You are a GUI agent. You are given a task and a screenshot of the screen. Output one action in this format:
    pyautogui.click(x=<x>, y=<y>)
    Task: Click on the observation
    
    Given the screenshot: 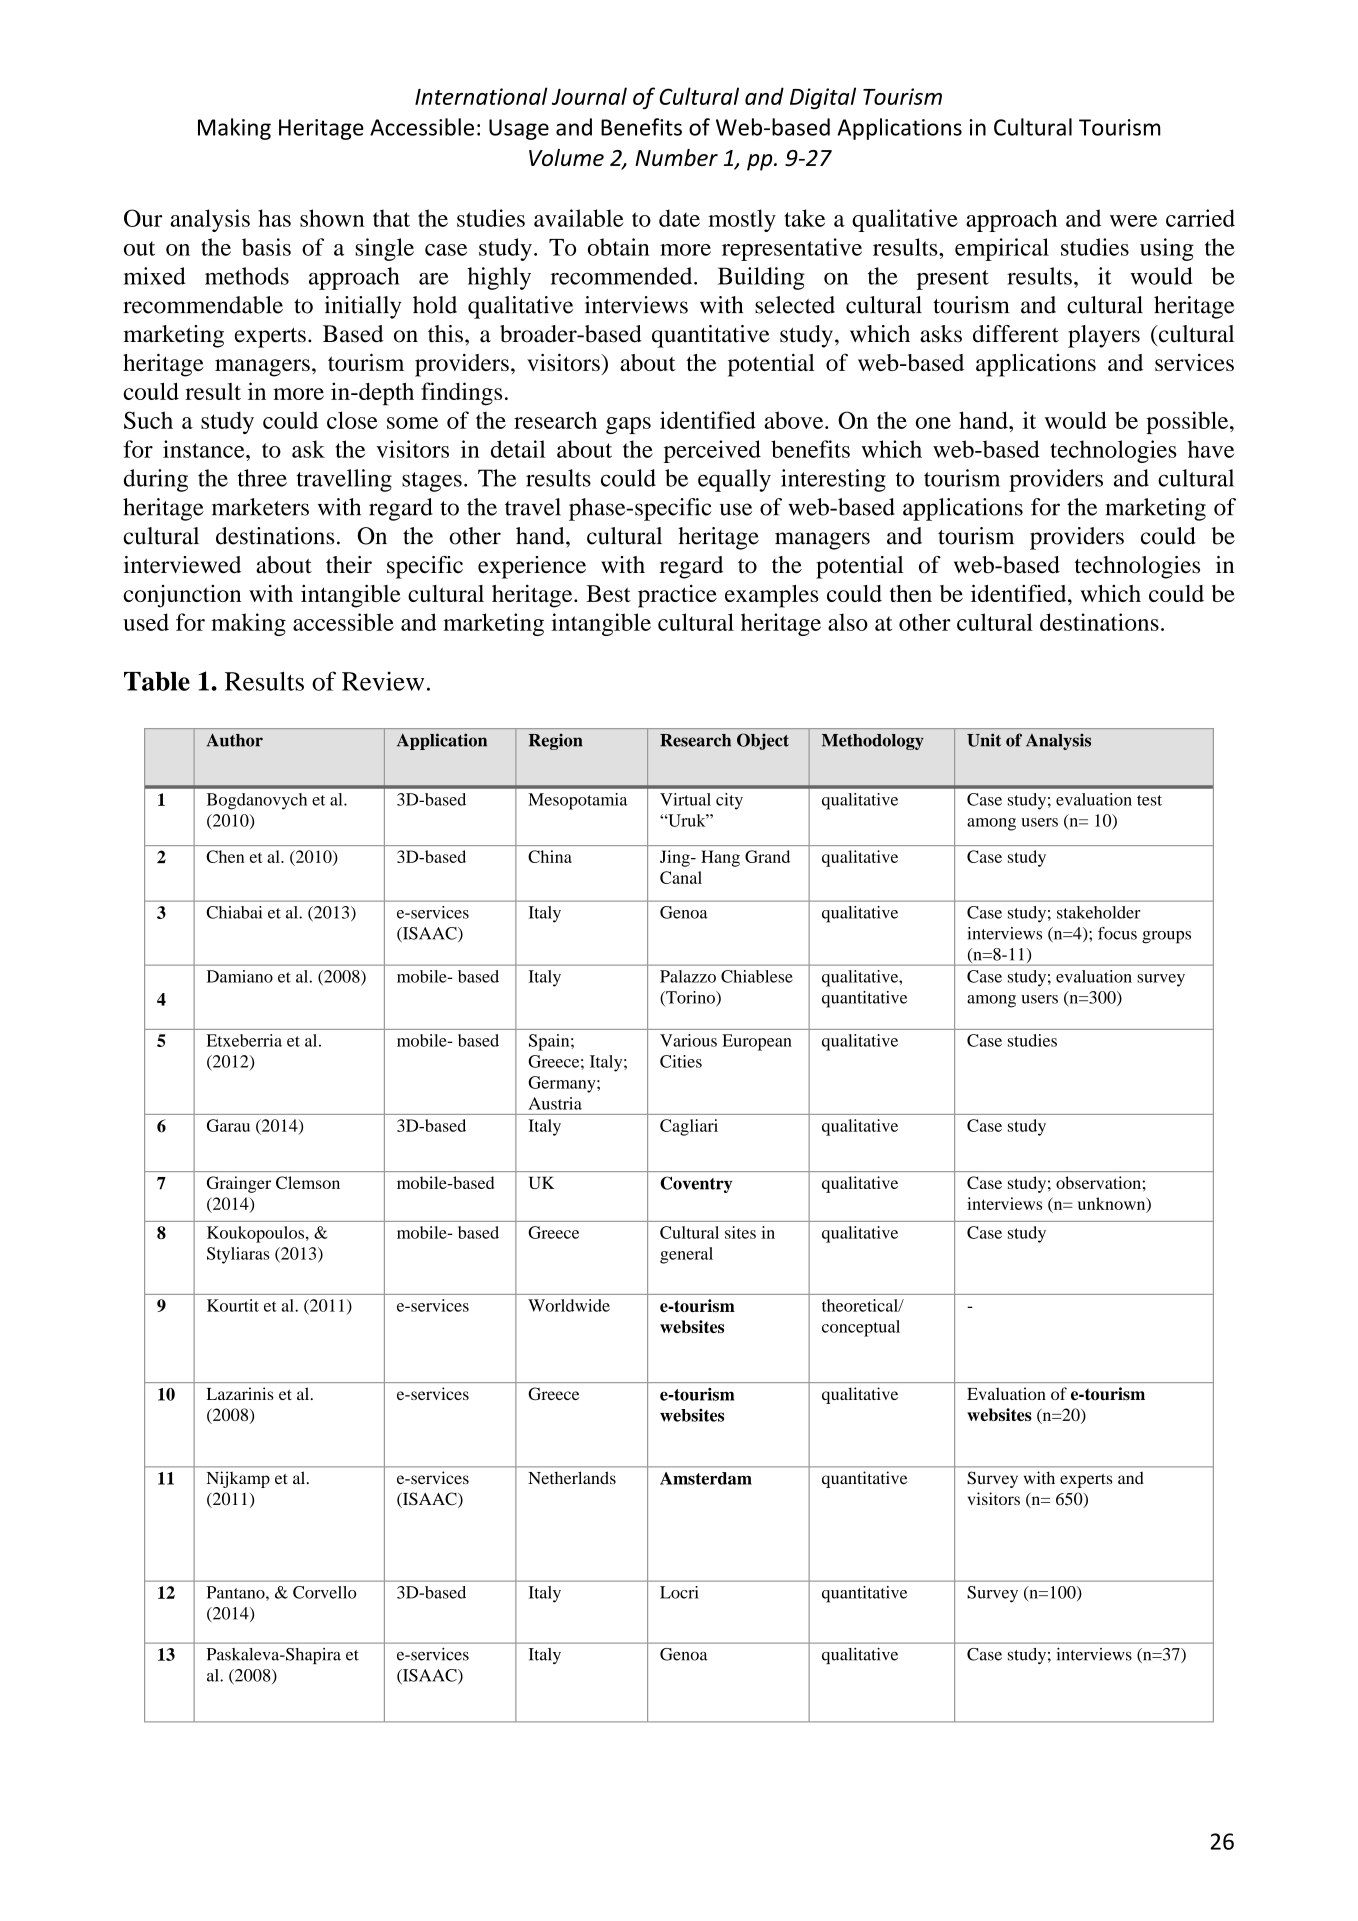 What is the action you would take?
    pyautogui.click(x=1098, y=1182)
